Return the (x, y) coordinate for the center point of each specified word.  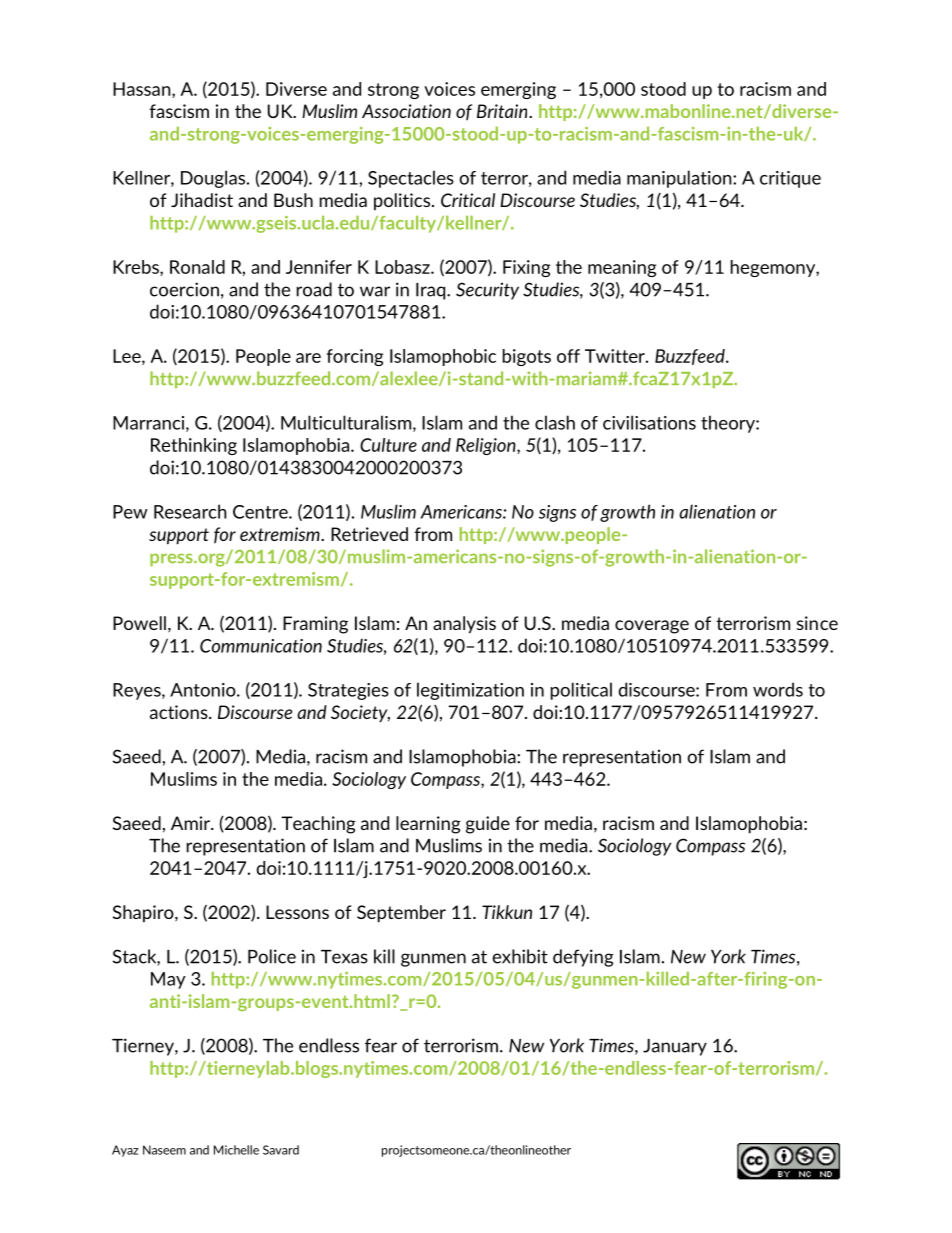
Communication (261, 646)
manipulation (680, 179)
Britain (503, 111)
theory (729, 424)
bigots (527, 357)
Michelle (236, 1150)
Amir (191, 823)
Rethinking (194, 446)
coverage (652, 627)
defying (583, 958)
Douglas (214, 179)
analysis (464, 625)
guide (488, 825)
